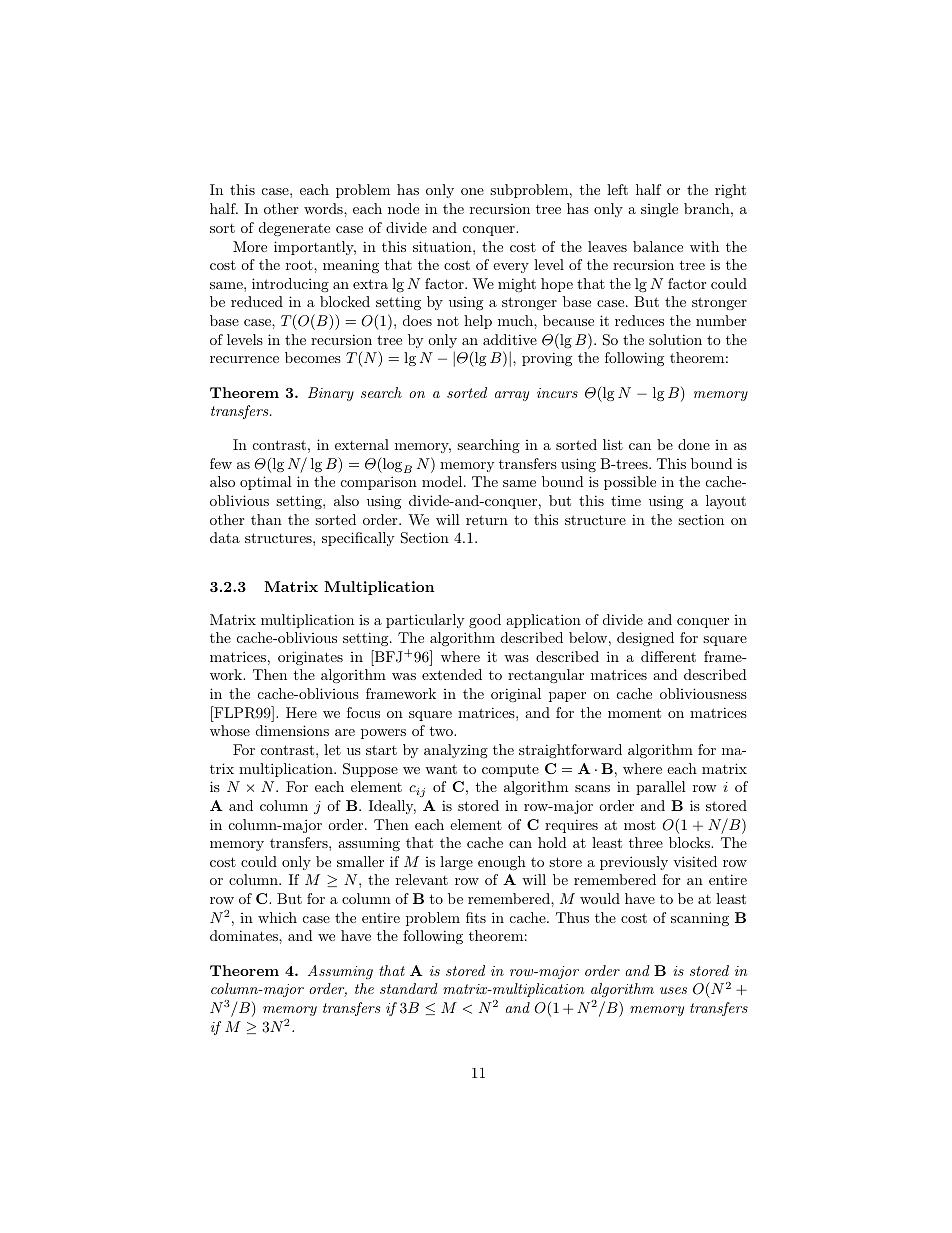 The image size is (952, 1233). I want to click on fits, so click(476, 917).
